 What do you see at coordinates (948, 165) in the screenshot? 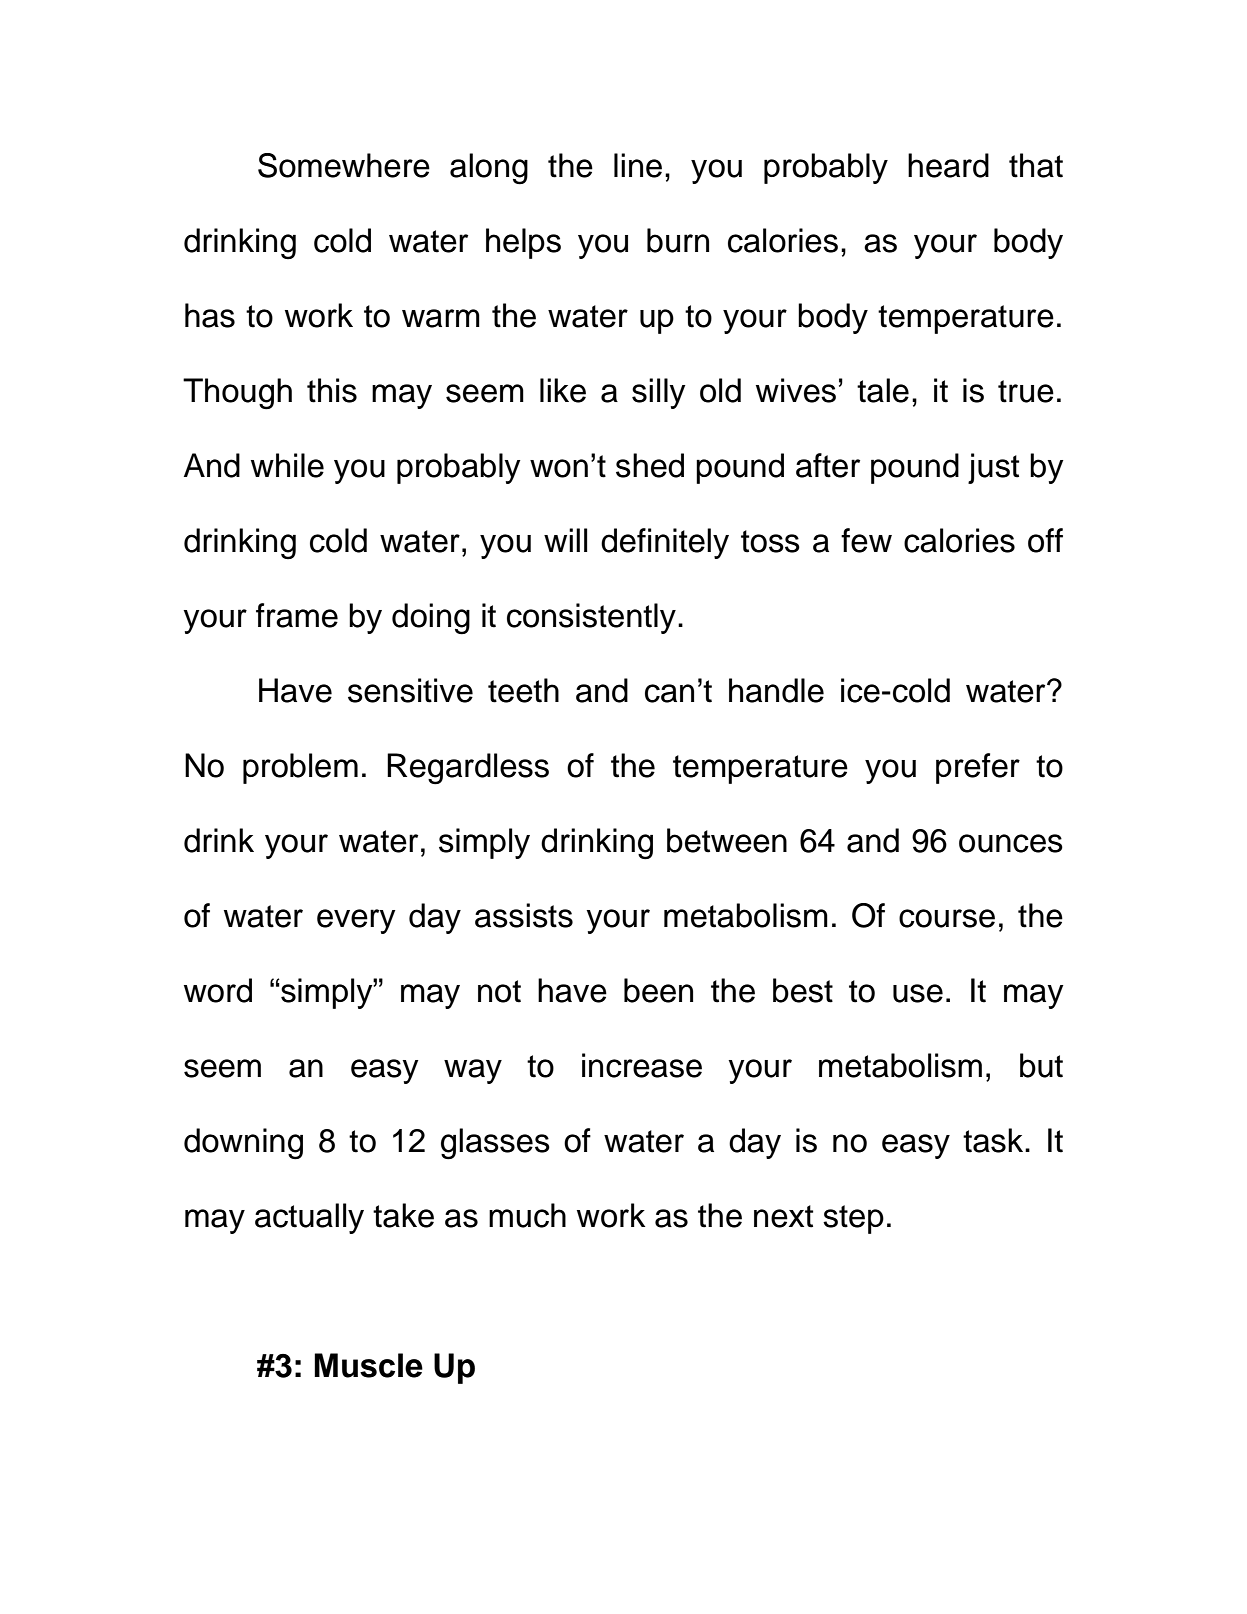
I see `heard` at bounding box center [948, 165].
